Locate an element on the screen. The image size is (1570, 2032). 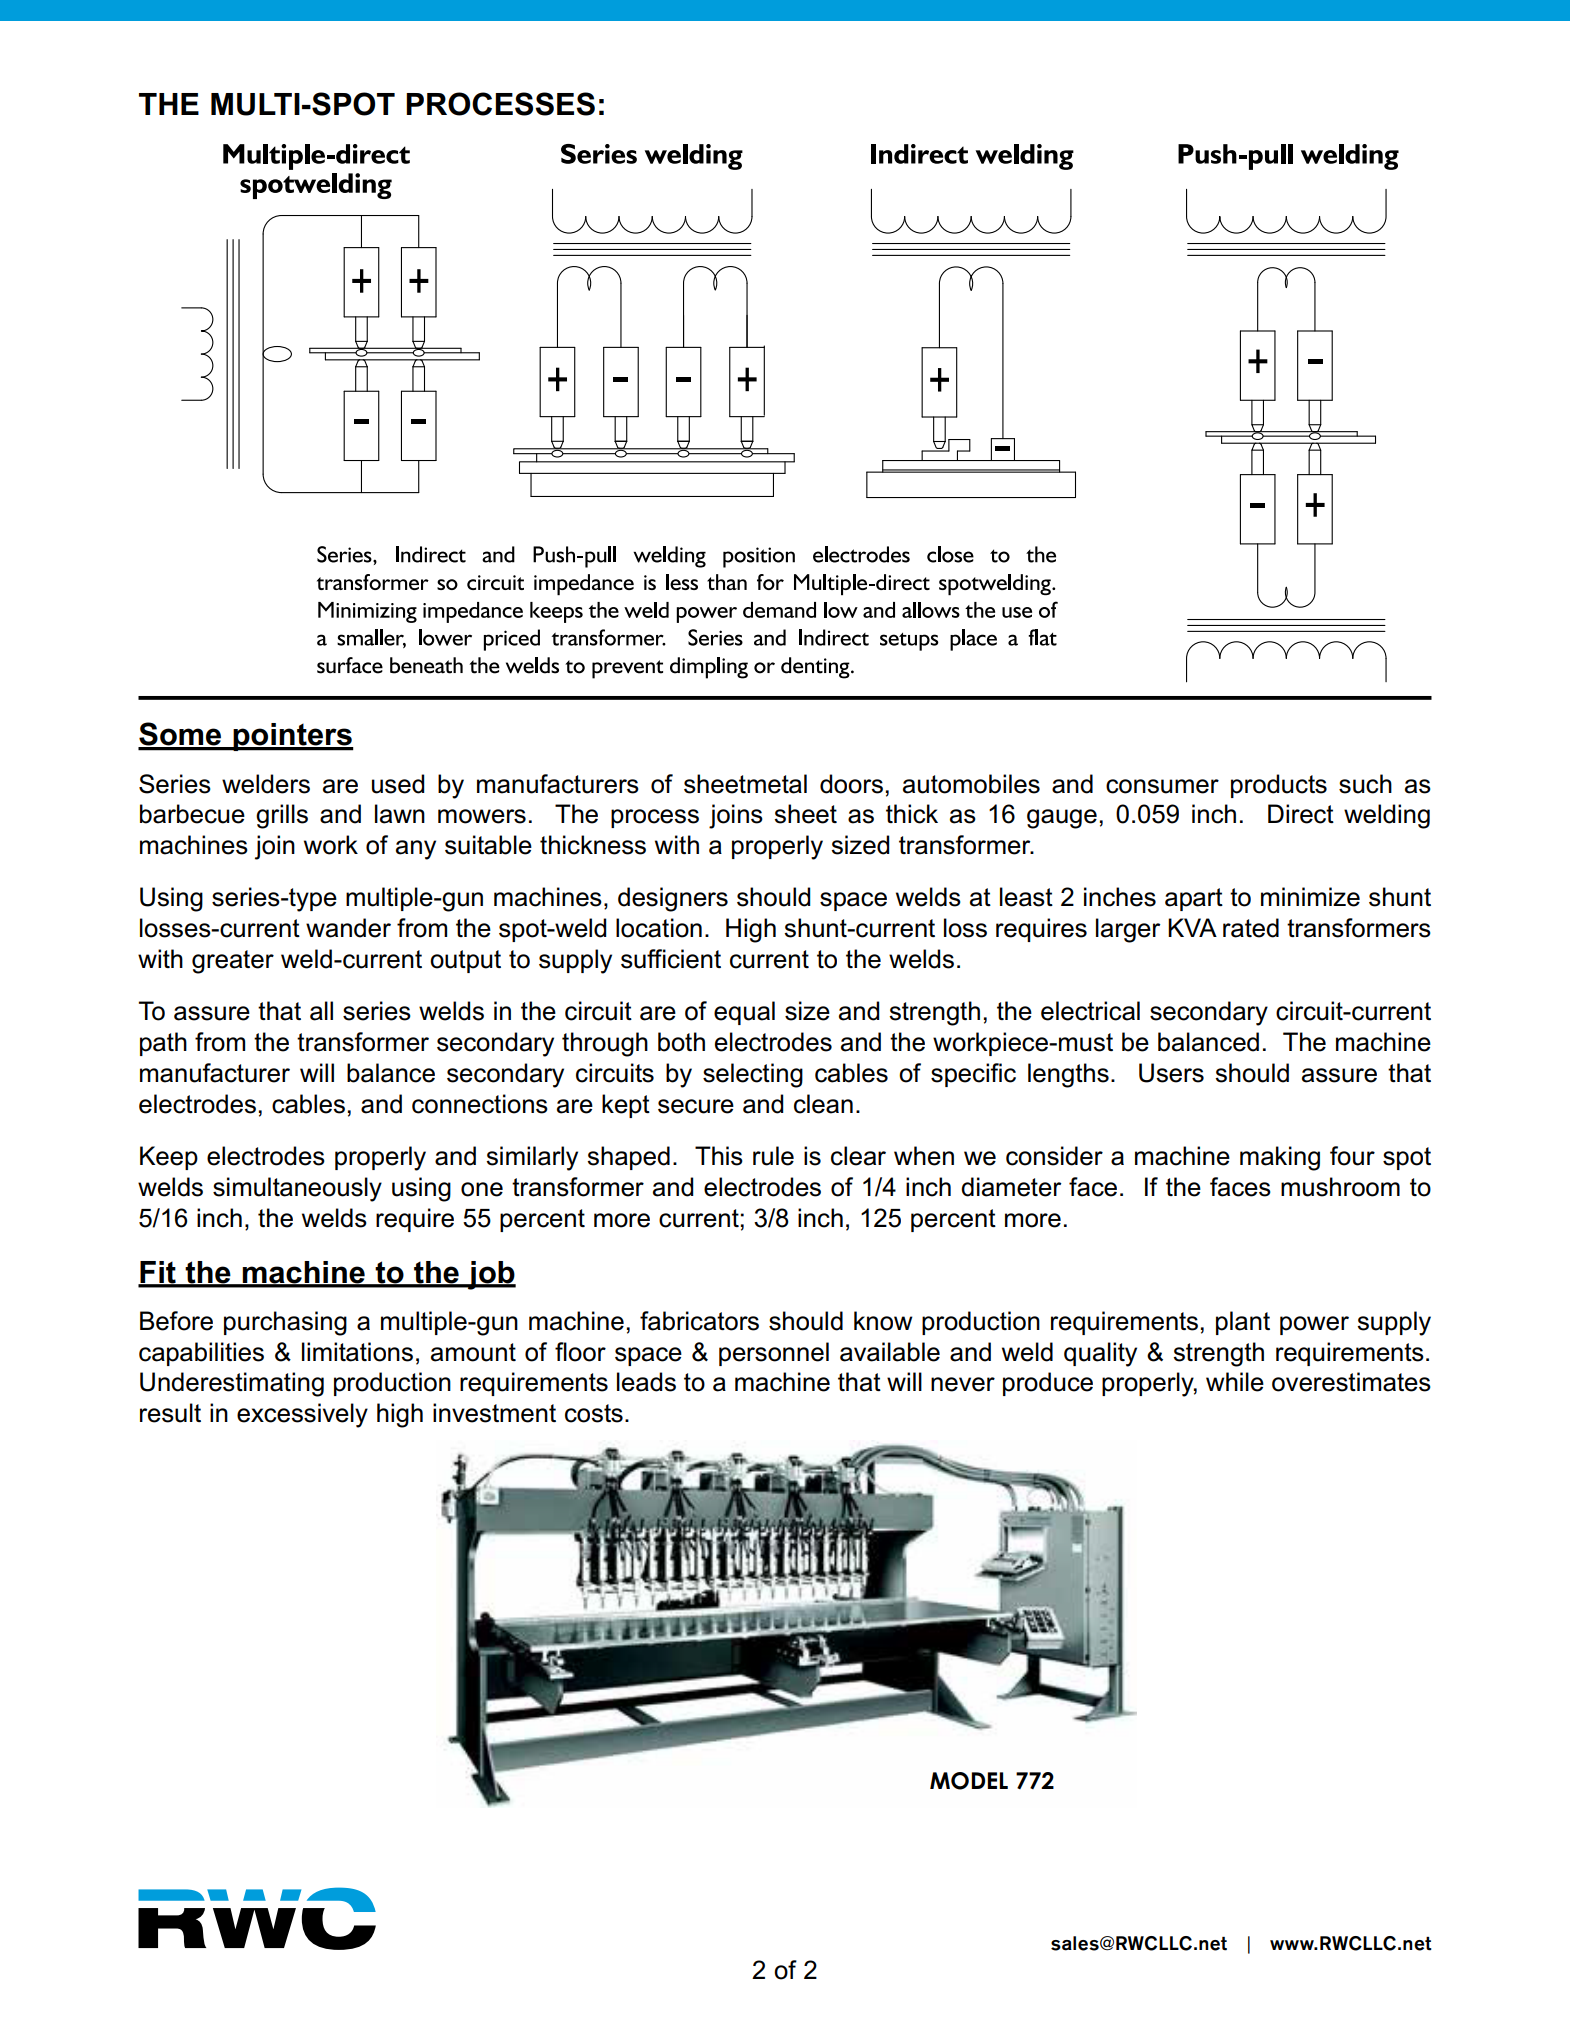
while is located at coordinates (1235, 1382).
